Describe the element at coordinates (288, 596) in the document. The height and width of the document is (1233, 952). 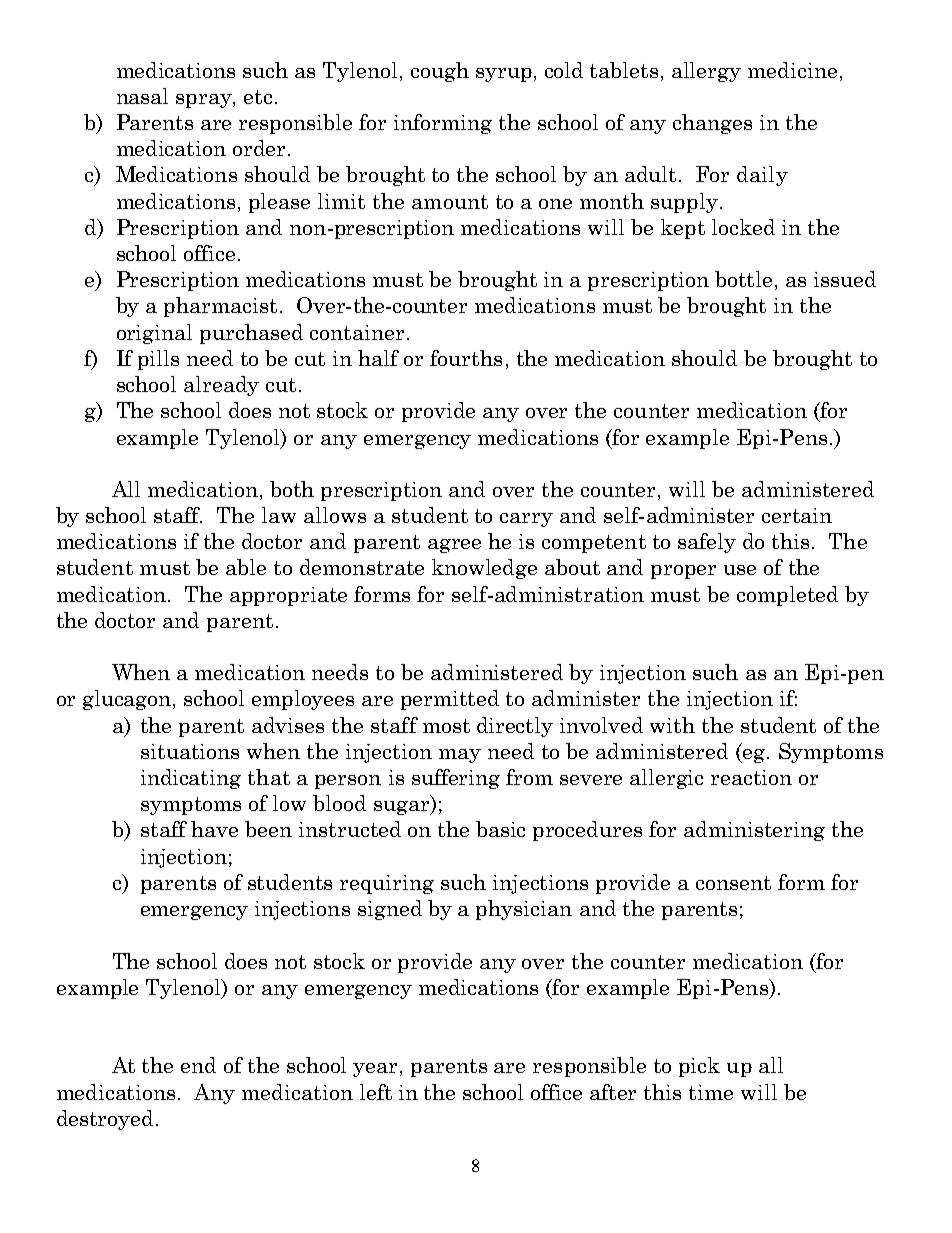
I see `appropriate` at that location.
